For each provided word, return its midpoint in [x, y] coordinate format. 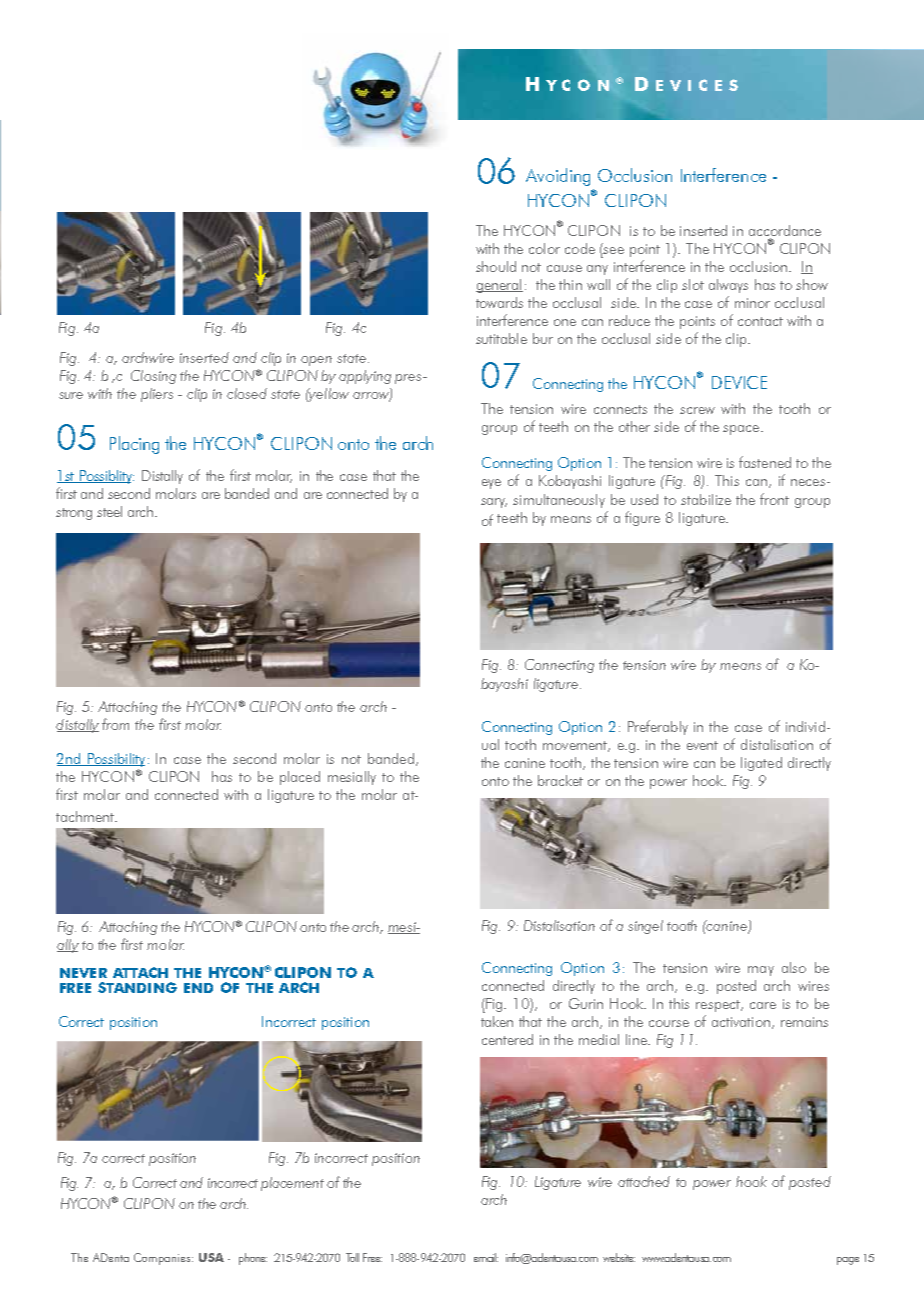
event [702, 745]
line [637, 1039]
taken [497, 1021]
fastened [765, 462]
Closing [153, 377]
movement [576, 746]
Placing [134, 445]
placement [292, 1184]
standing [137, 987]
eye [491, 484]
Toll [352, 1257]
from [115, 724]
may [761, 971]
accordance [785, 232]
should [496, 266]
